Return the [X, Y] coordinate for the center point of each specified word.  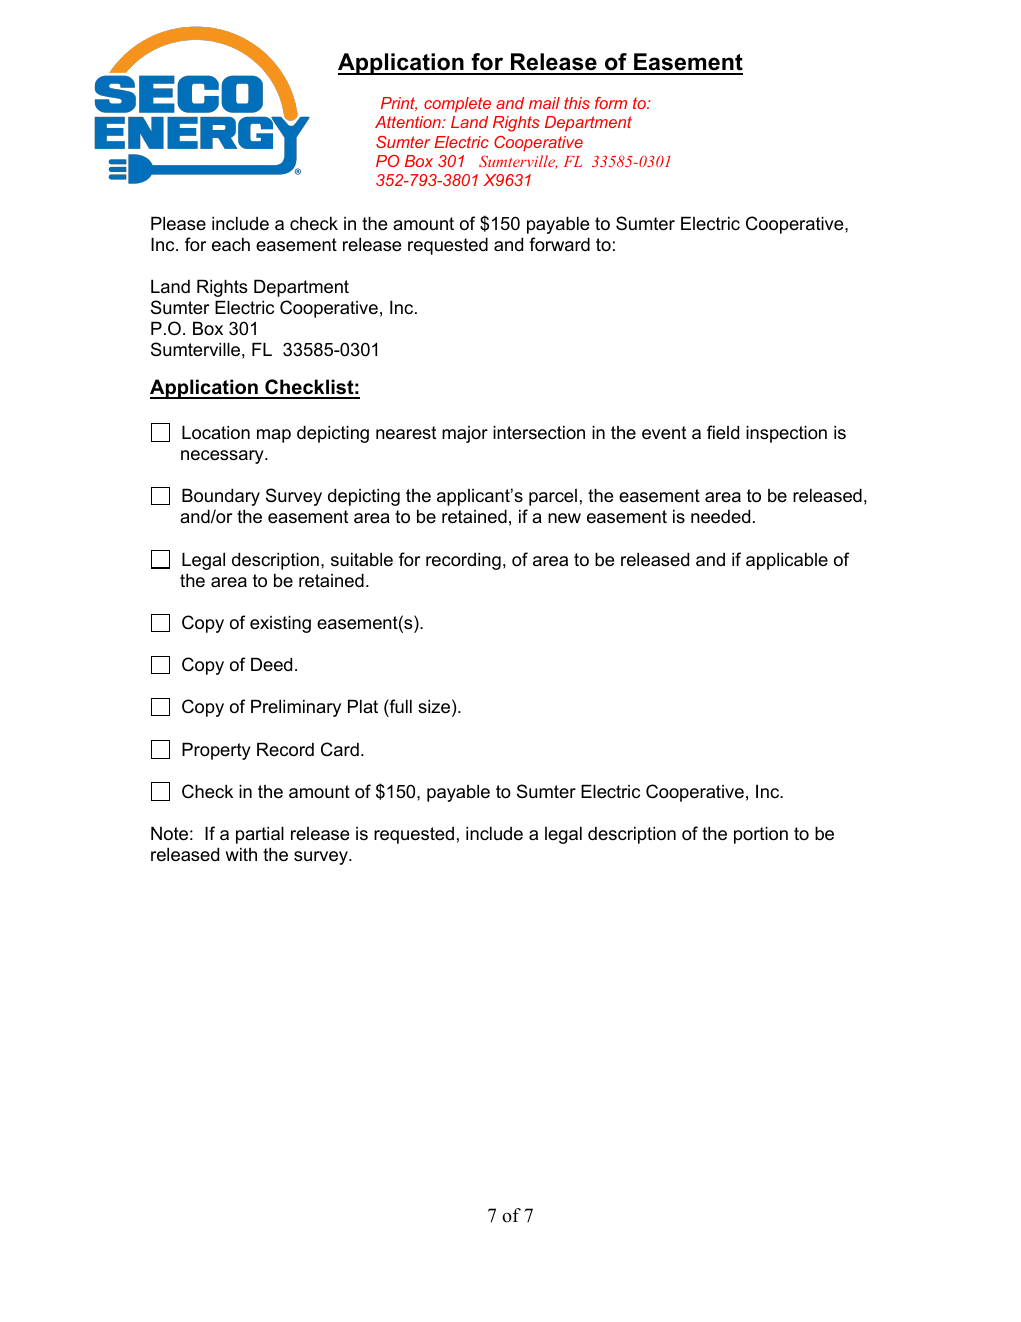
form [611, 103]
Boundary [221, 497]
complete [457, 105]
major [465, 434]
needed [720, 516]
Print [399, 104]
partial [260, 835]
